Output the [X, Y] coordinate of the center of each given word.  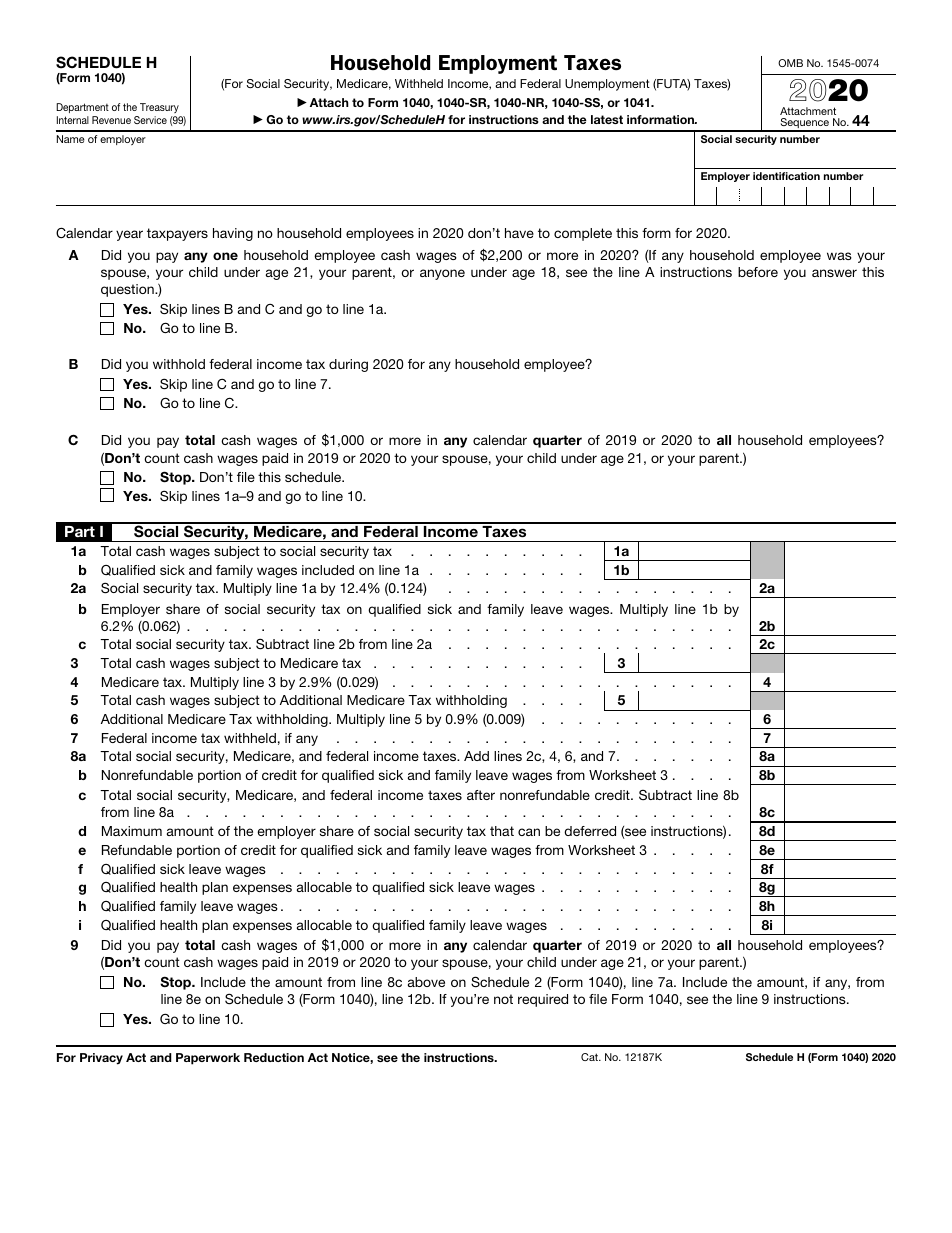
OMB [790, 63]
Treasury [159, 108]
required [543, 1000]
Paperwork [208, 1059]
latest [607, 119]
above [426, 982]
